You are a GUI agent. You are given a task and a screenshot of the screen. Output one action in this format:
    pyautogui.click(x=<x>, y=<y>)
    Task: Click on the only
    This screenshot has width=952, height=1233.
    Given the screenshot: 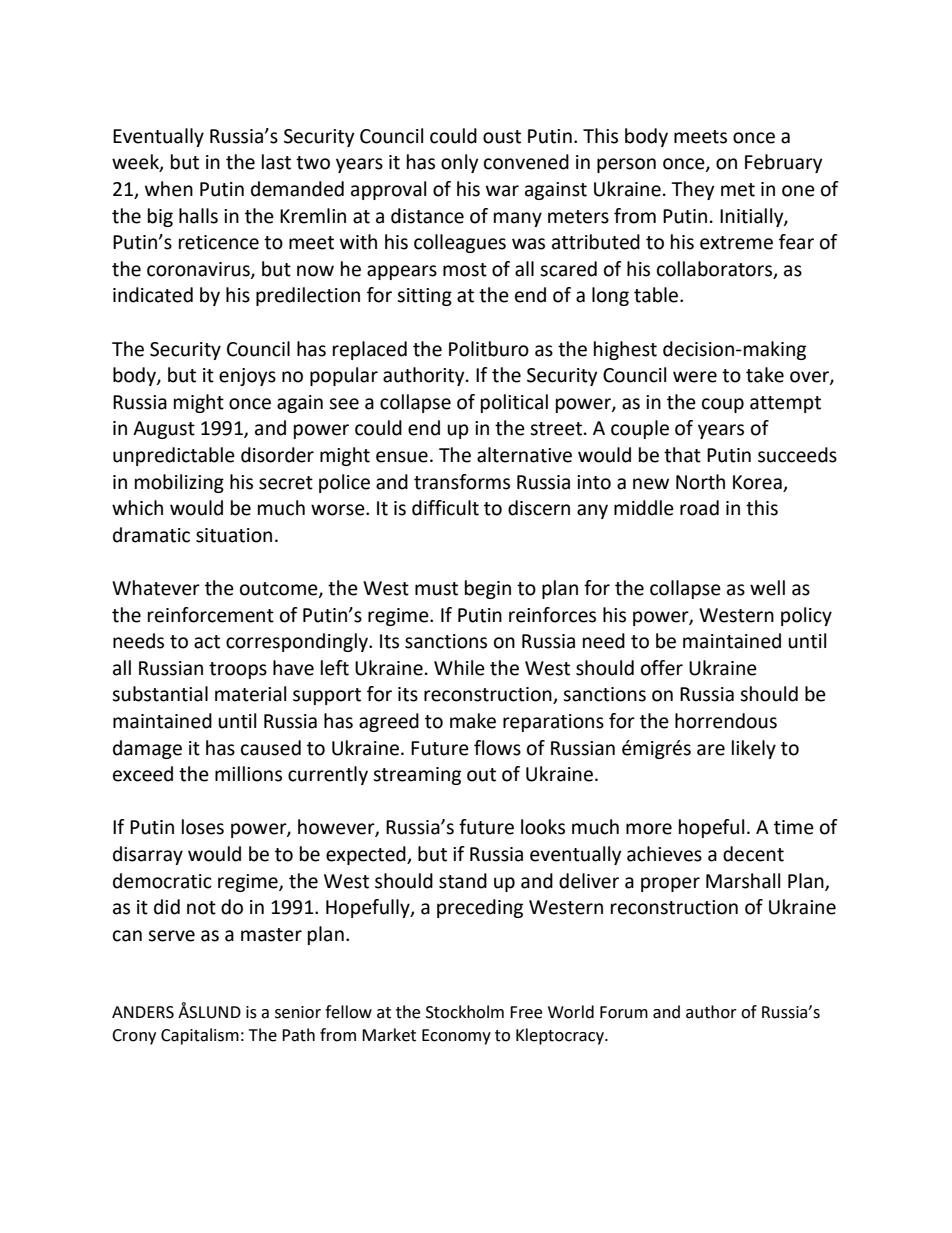 What is the action you would take?
    pyautogui.click(x=460, y=163)
